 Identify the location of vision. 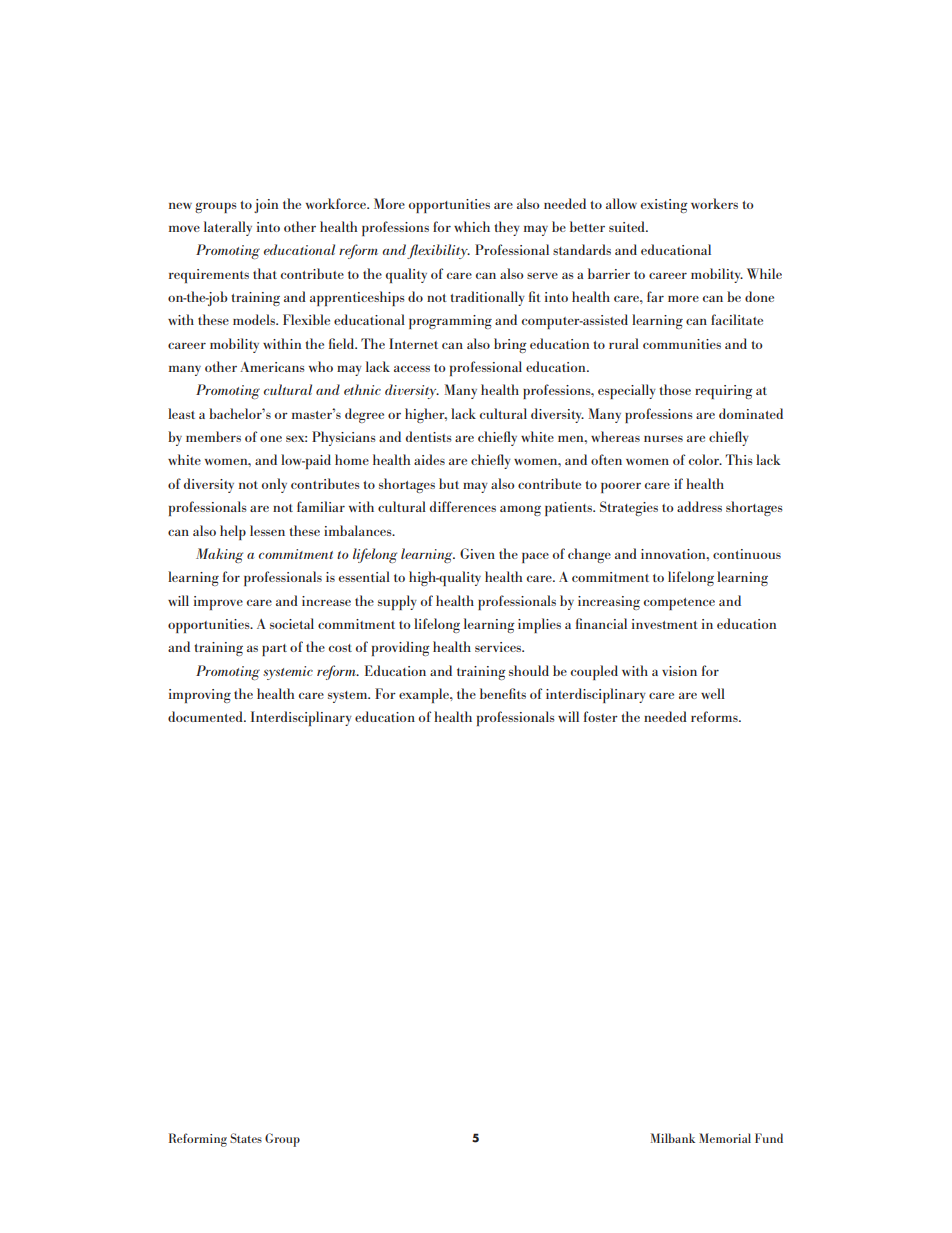
(679, 671).
